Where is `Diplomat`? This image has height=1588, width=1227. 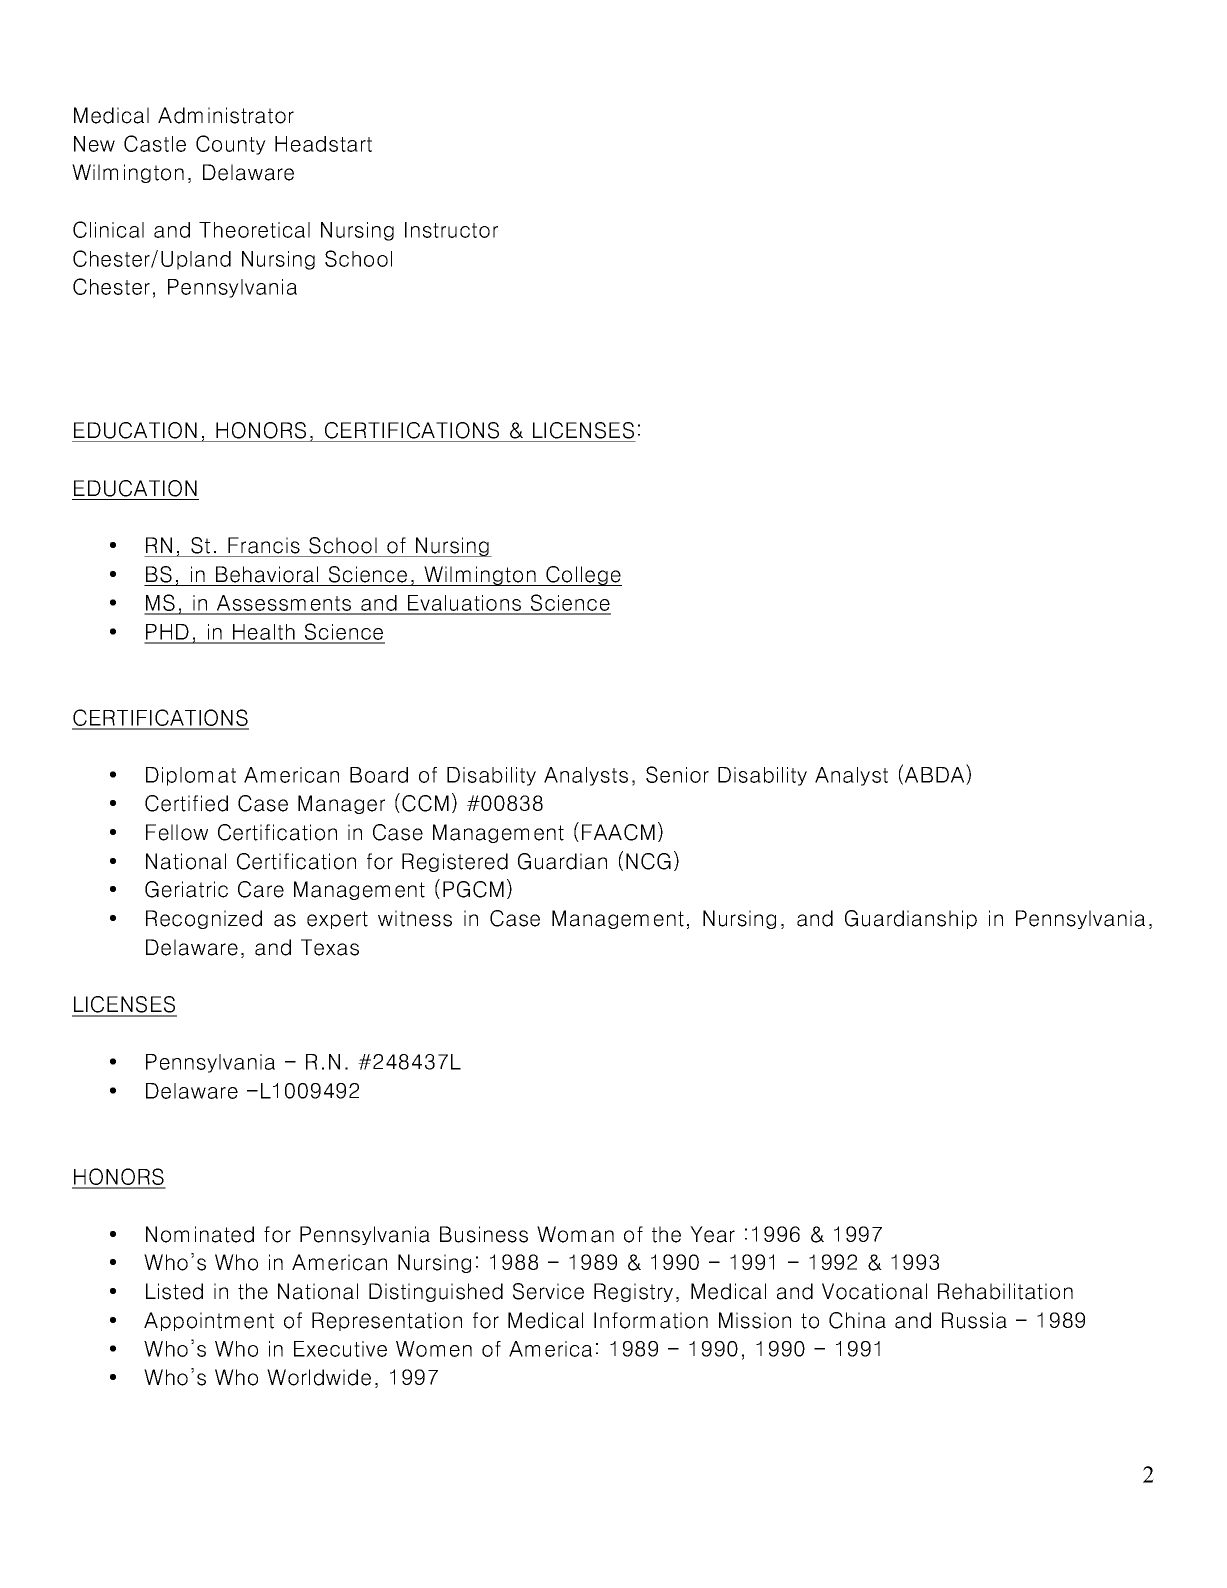
Diplomat is located at coordinates (191, 776).
